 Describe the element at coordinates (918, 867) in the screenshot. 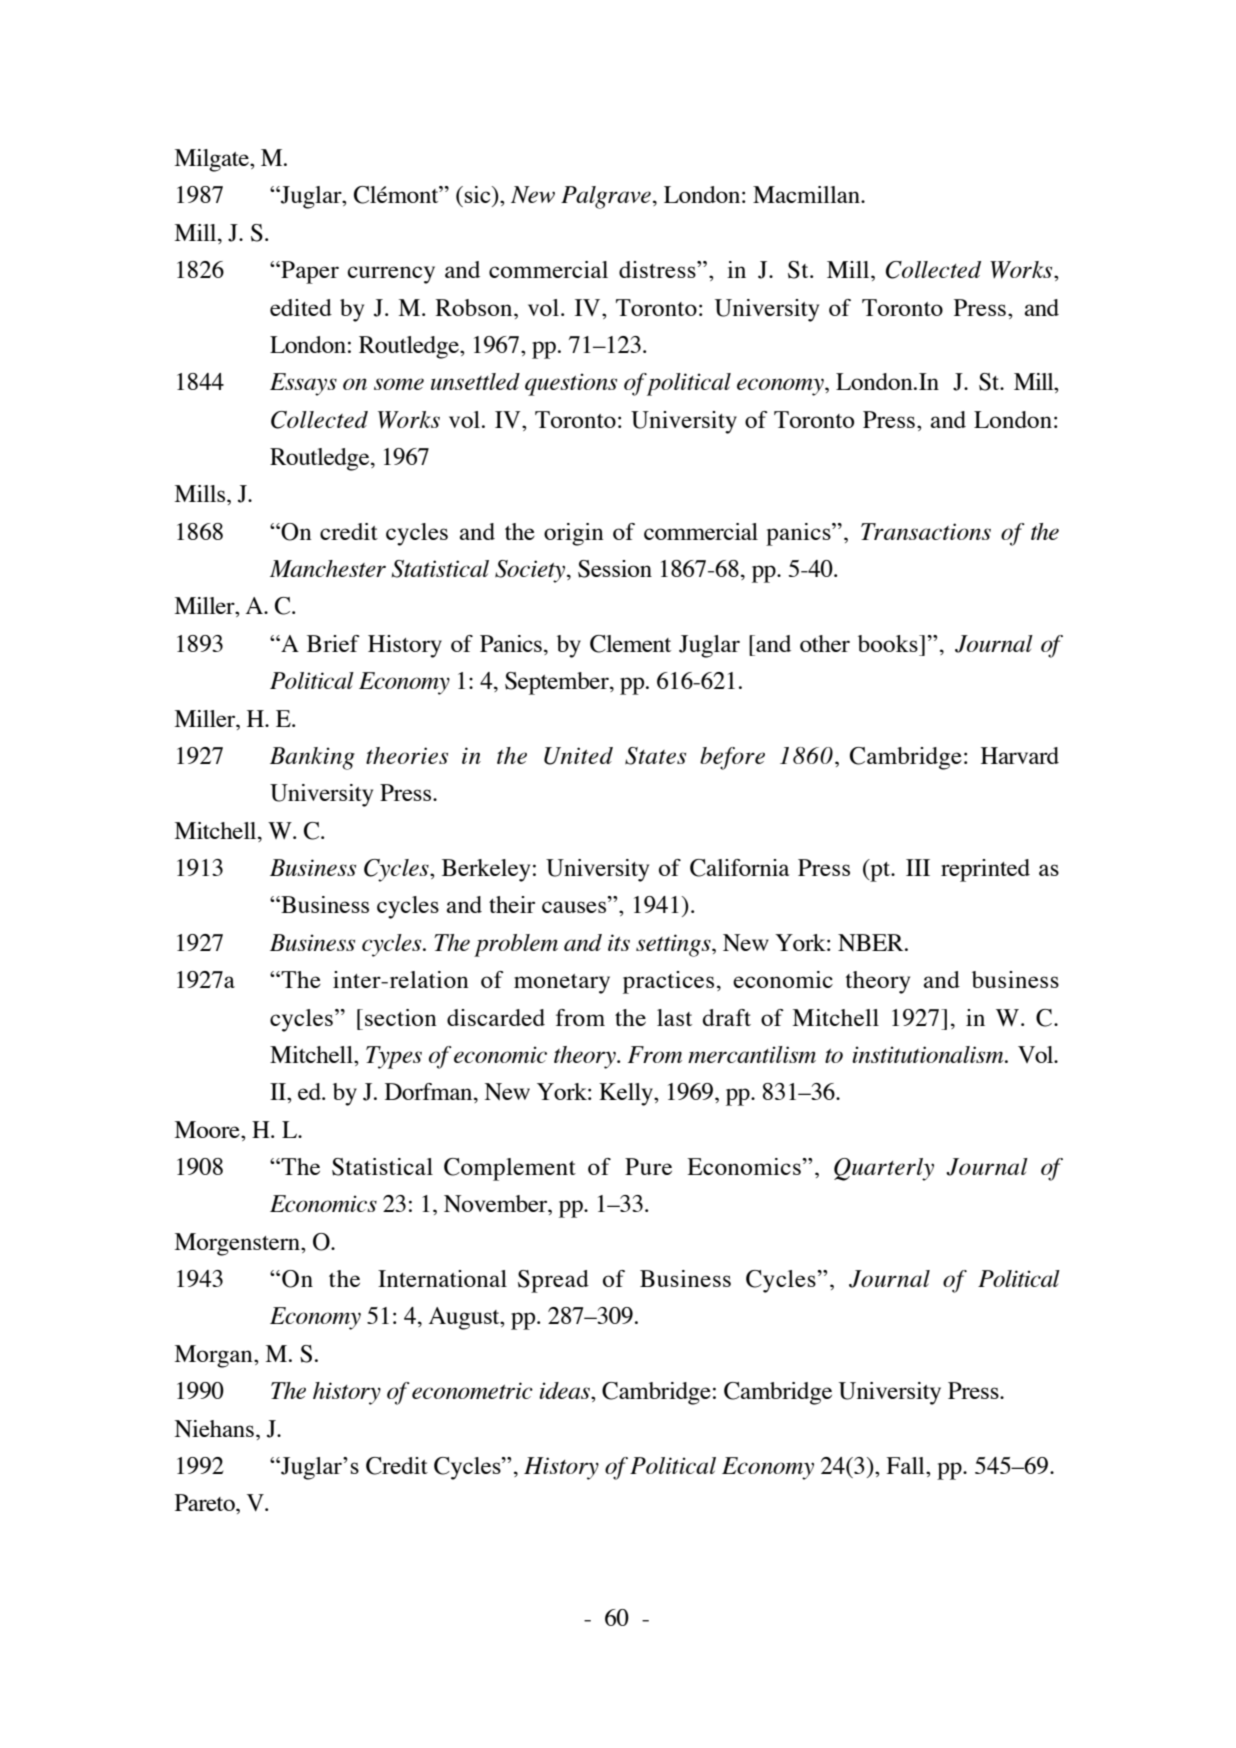

I see `III` at that location.
